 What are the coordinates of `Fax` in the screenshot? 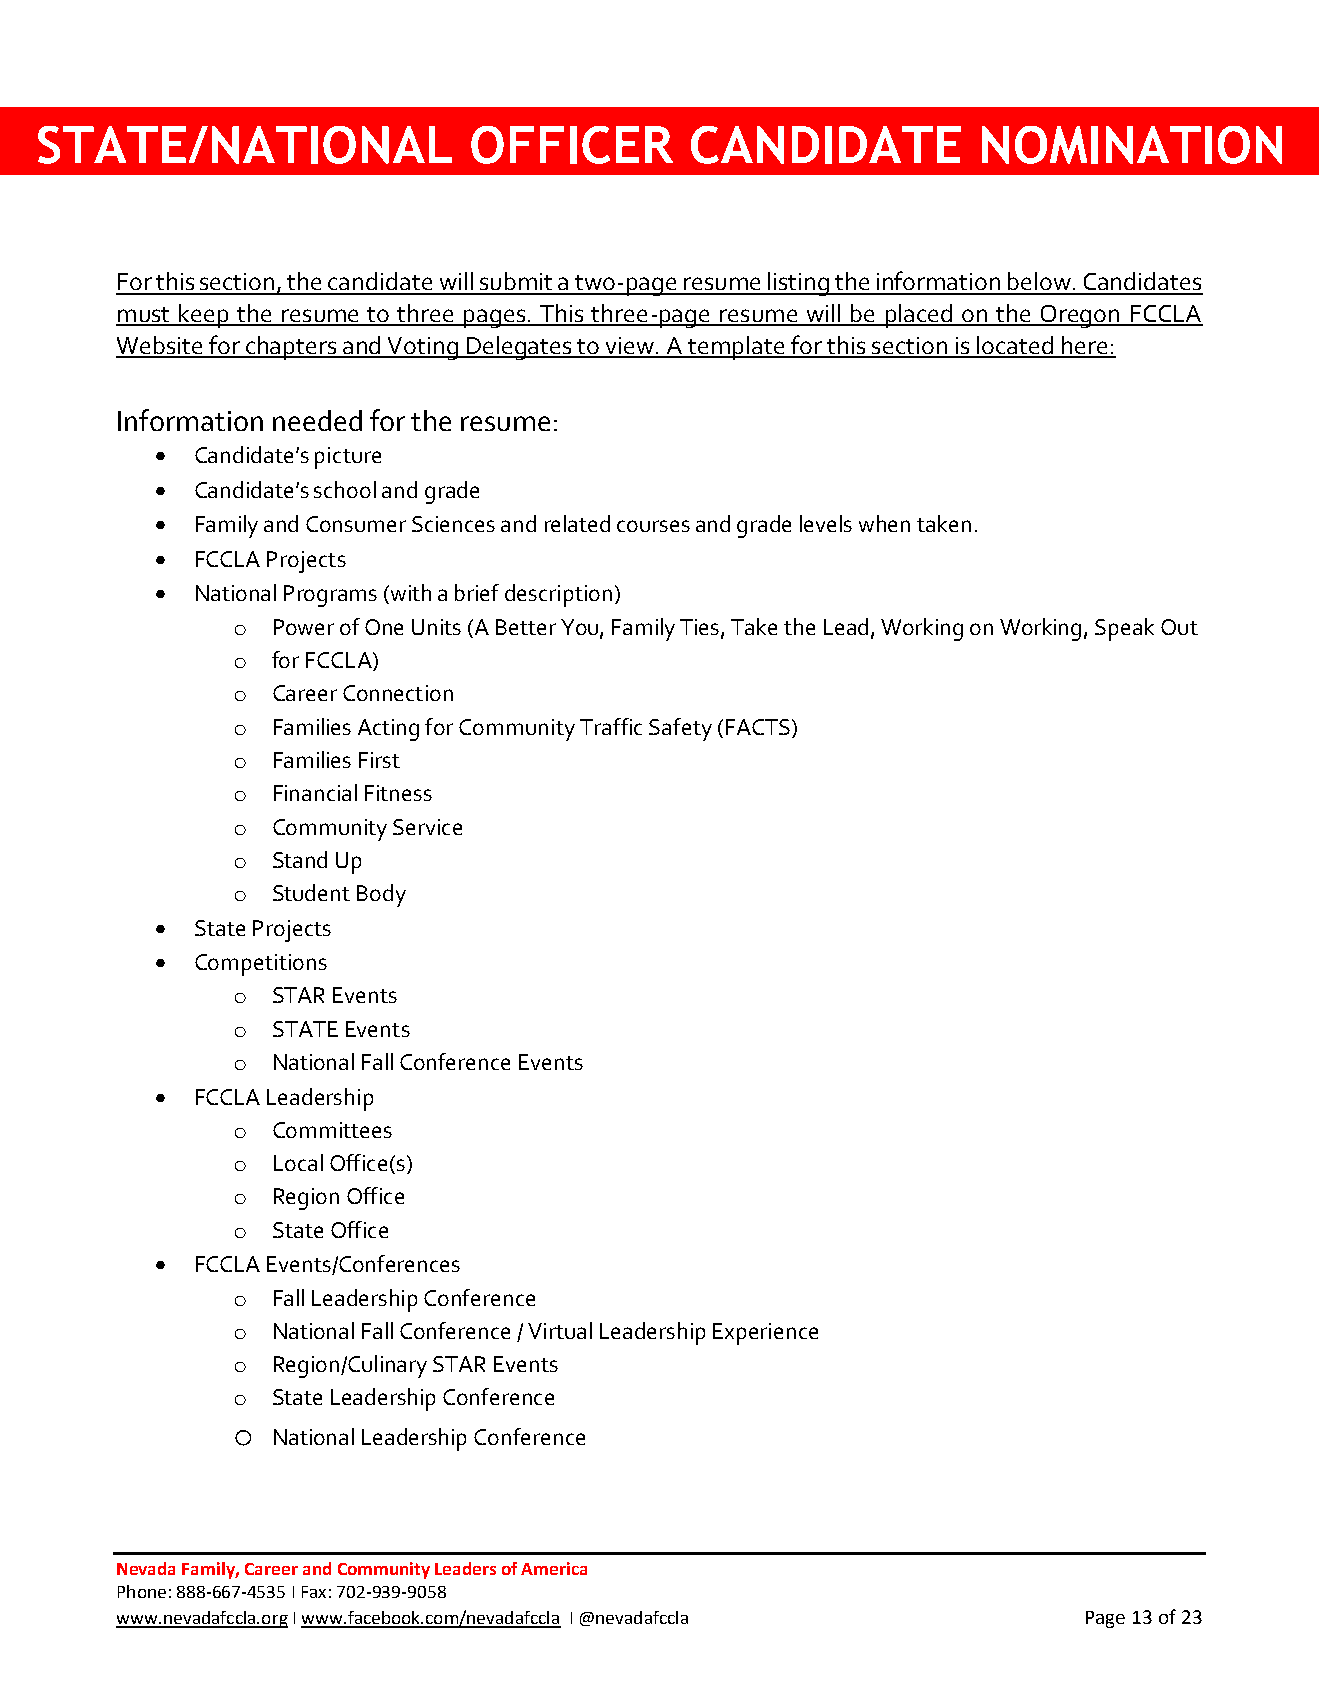 It's located at (314, 1592).
